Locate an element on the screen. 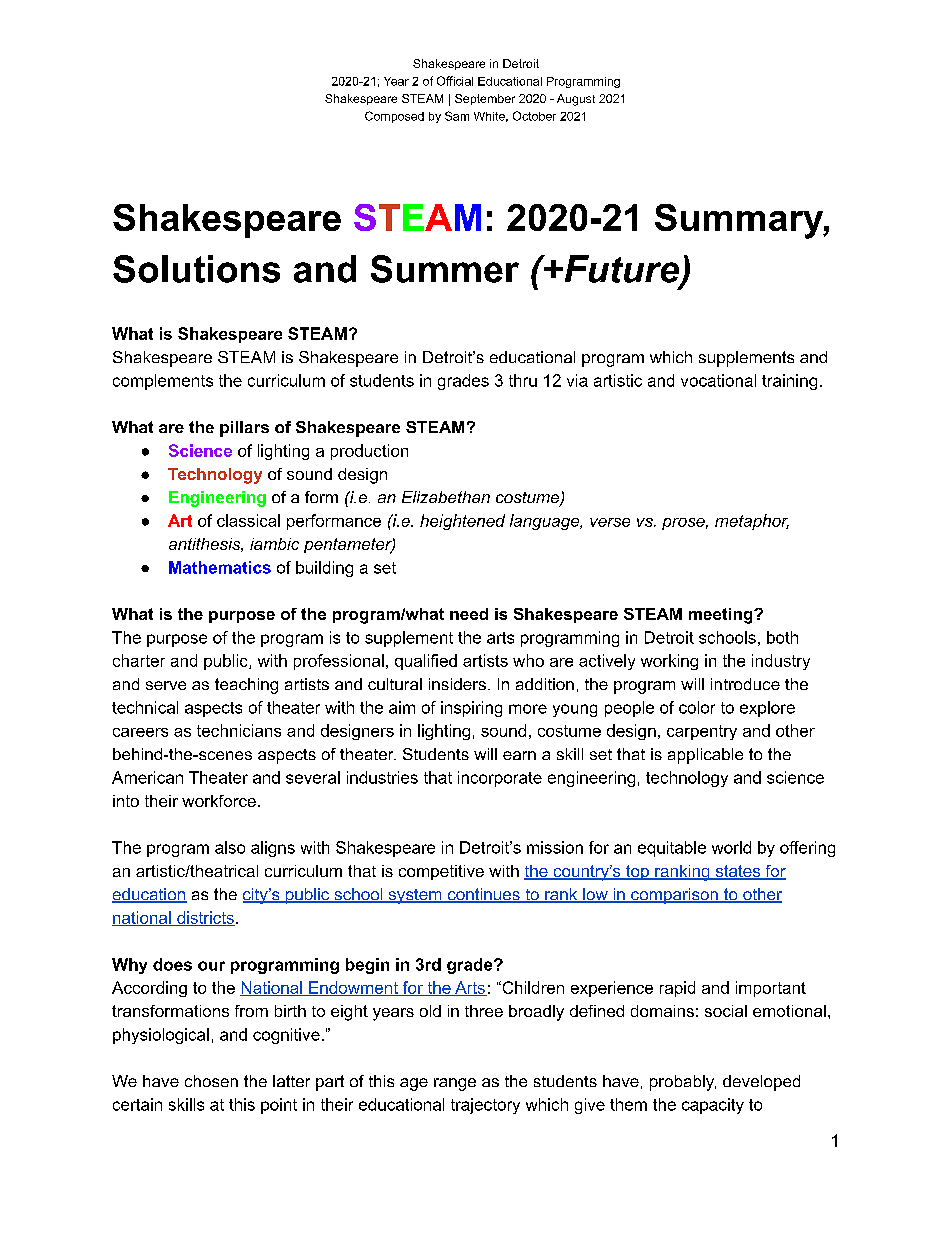  Elizabethan is located at coordinates (446, 497).
